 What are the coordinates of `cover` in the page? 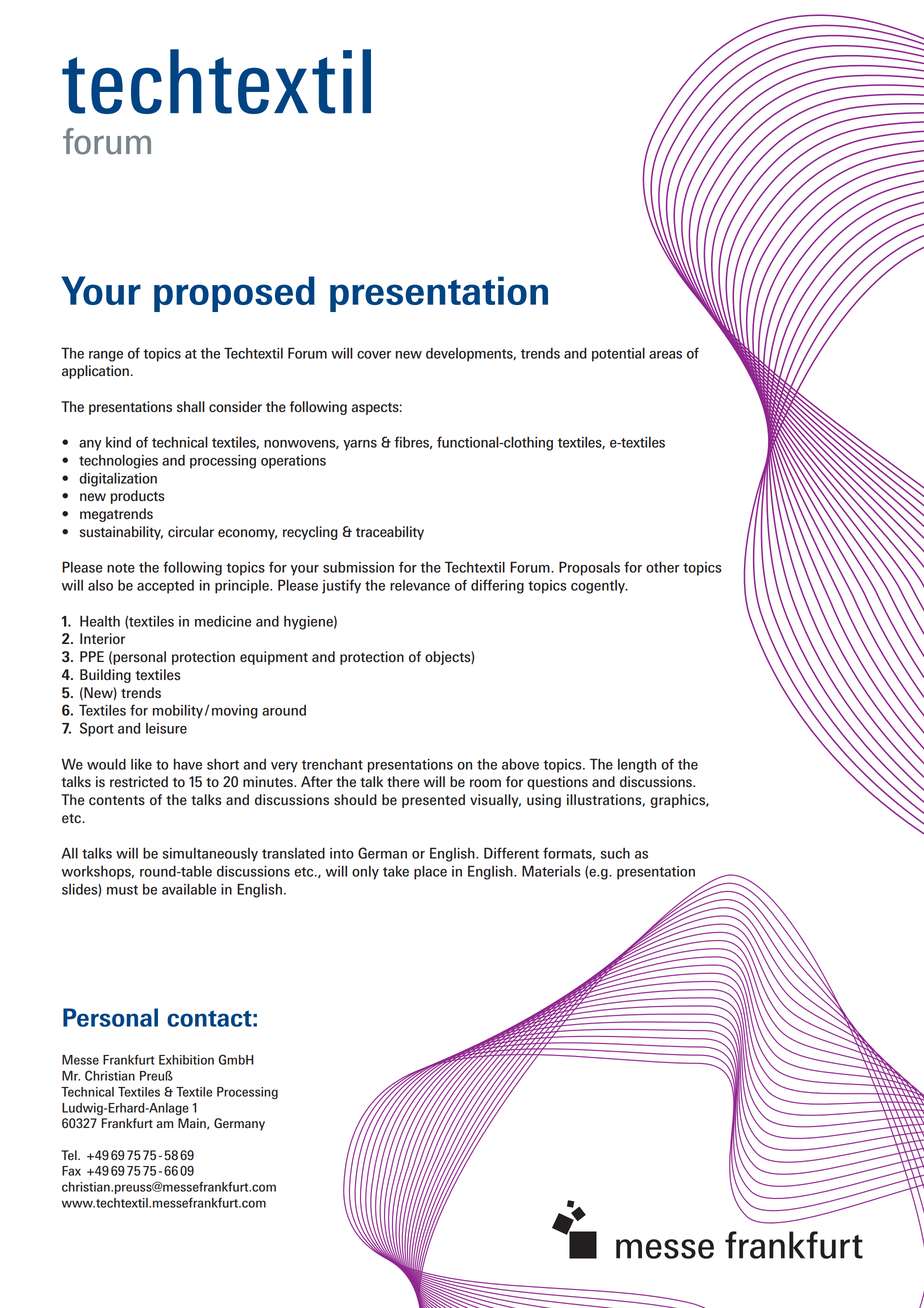 It's located at (374, 355).
